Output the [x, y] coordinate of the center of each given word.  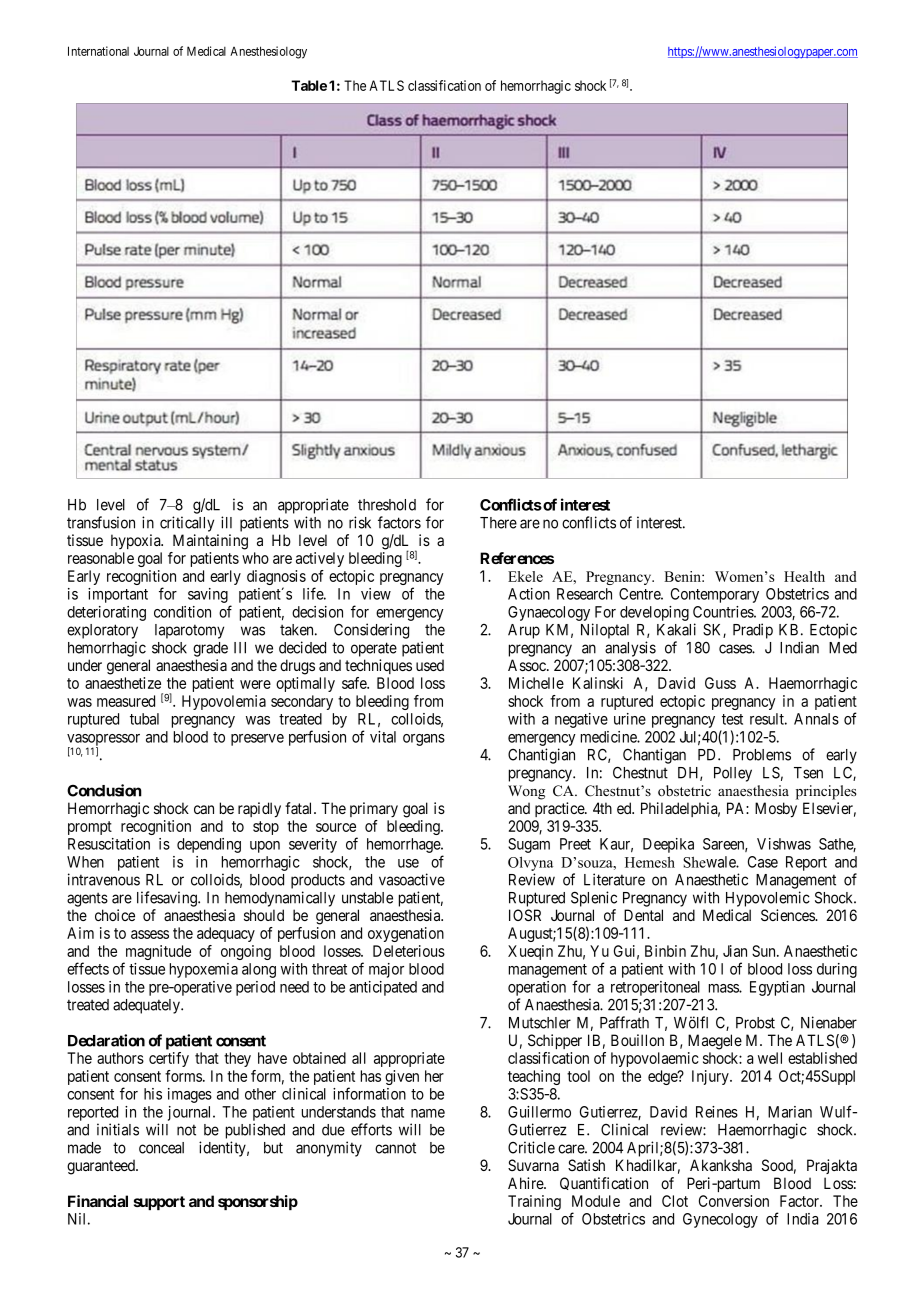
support [159, 1203]
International [98, 51]
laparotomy [189, 631]
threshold [387, 505]
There [498, 523]
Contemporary [715, 595]
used [430, 665]
